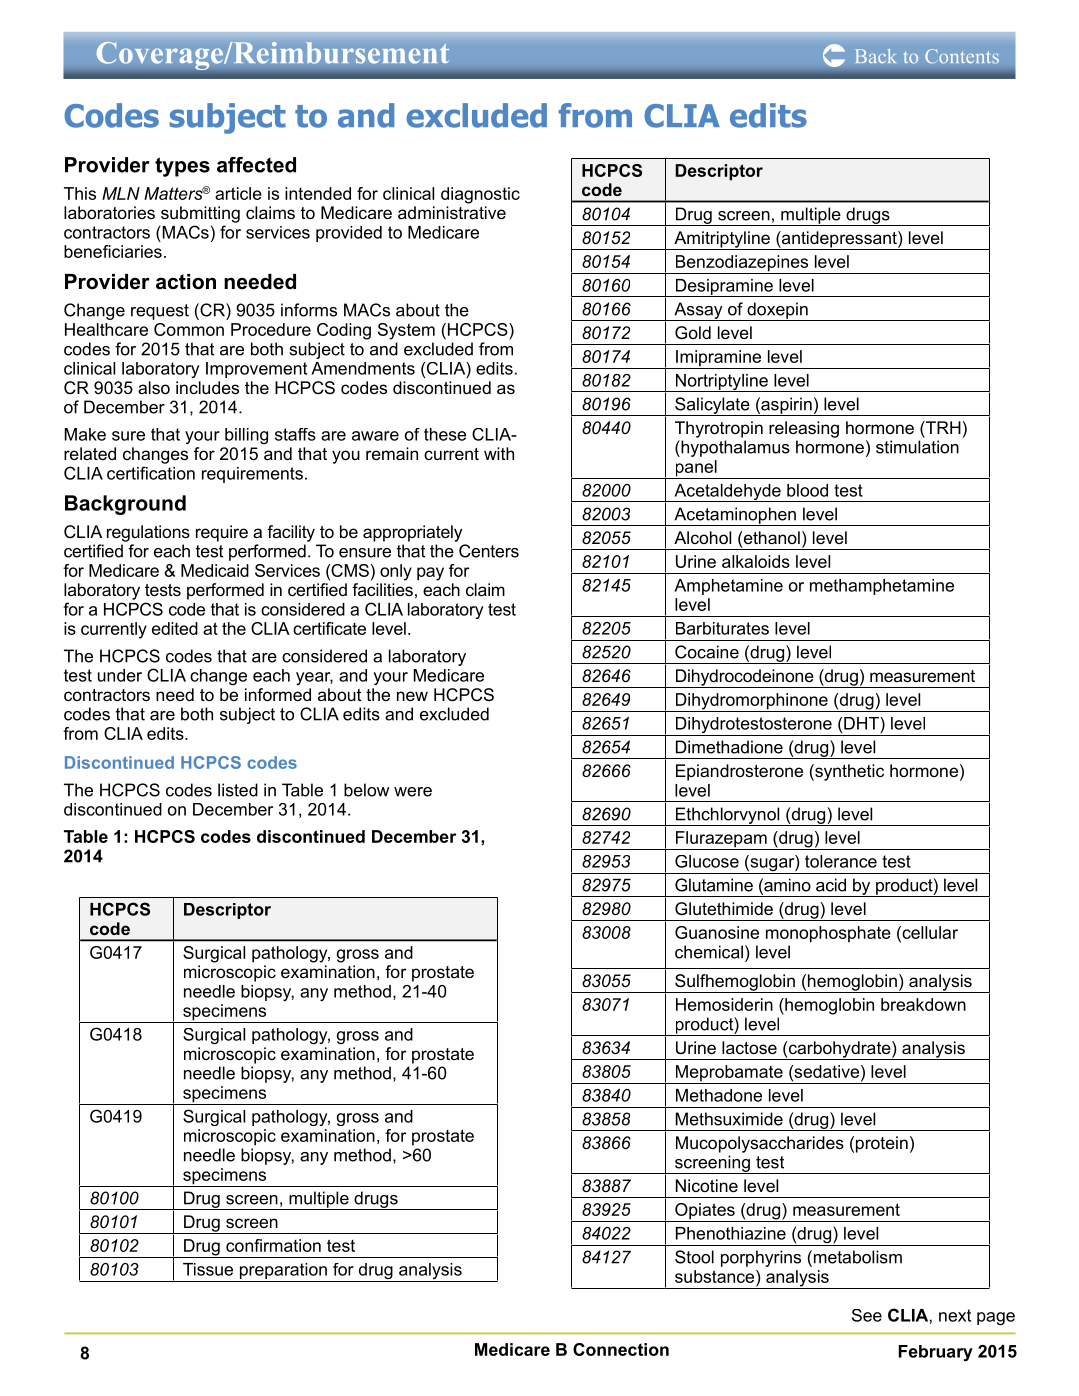 This page has height=1396, width=1079. I want to click on Contents, so click(962, 56).
